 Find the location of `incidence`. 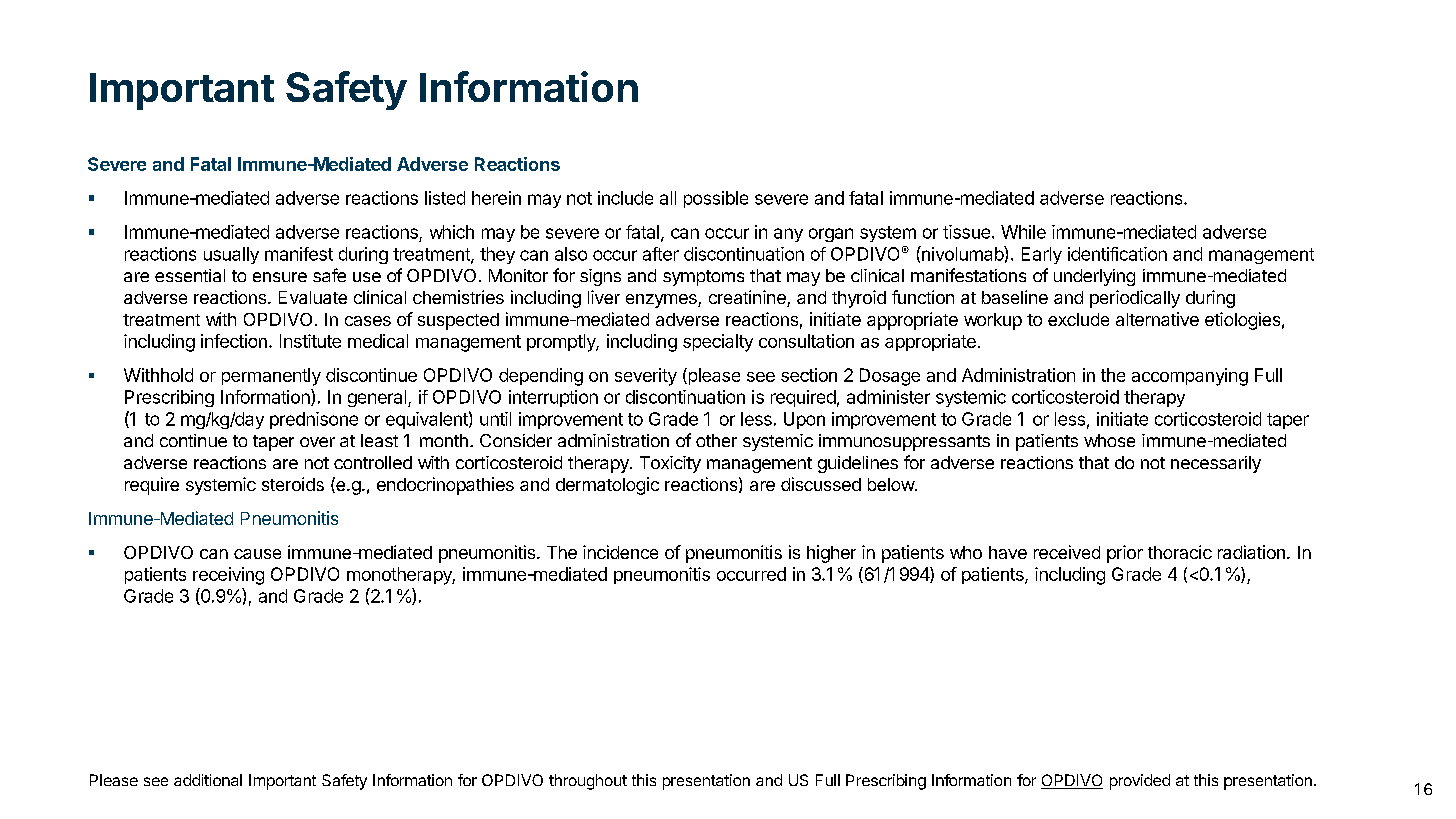

incidence is located at coordinates (620, 552).
